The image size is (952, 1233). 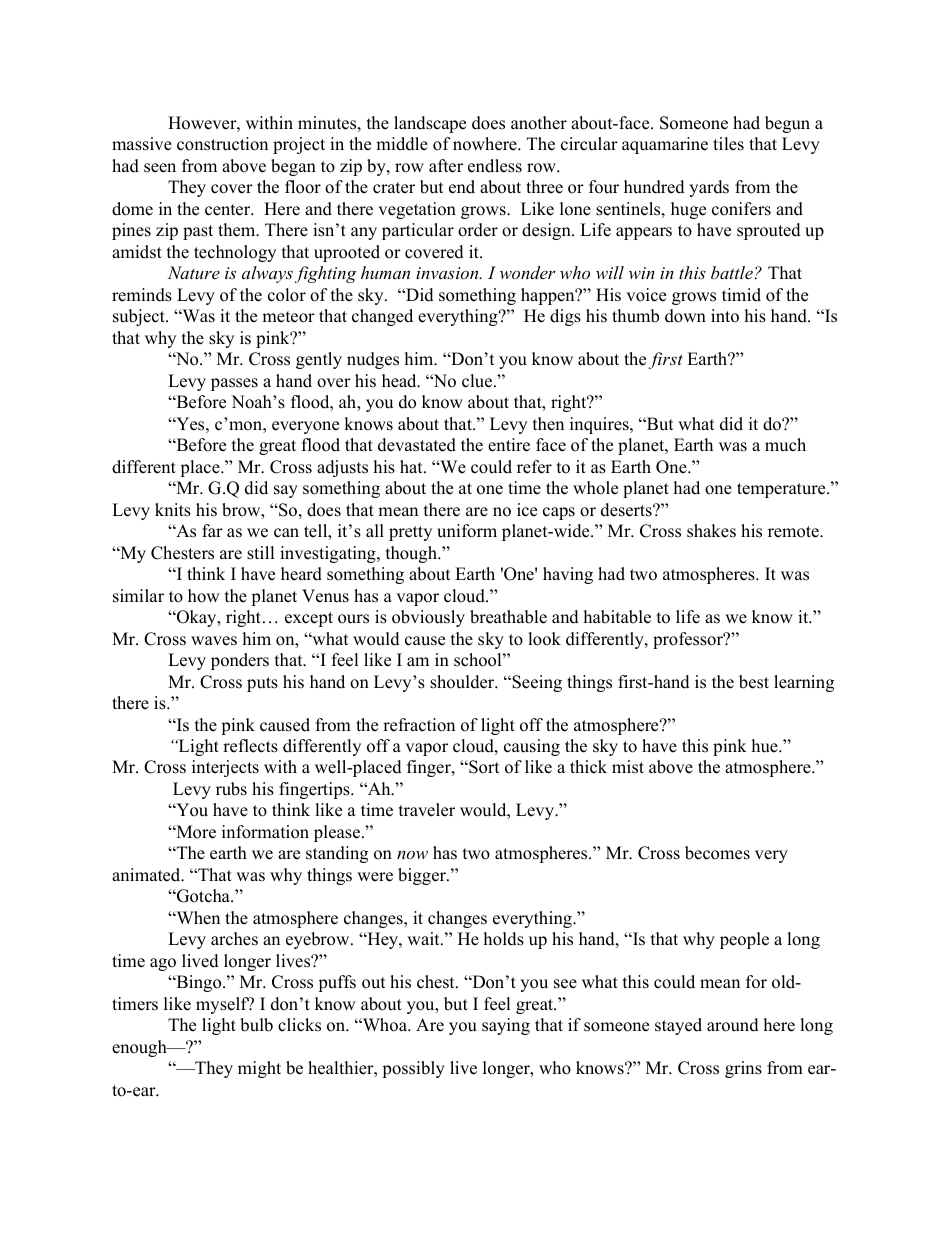 I want to click on waves, so click(x=214, y=641).
